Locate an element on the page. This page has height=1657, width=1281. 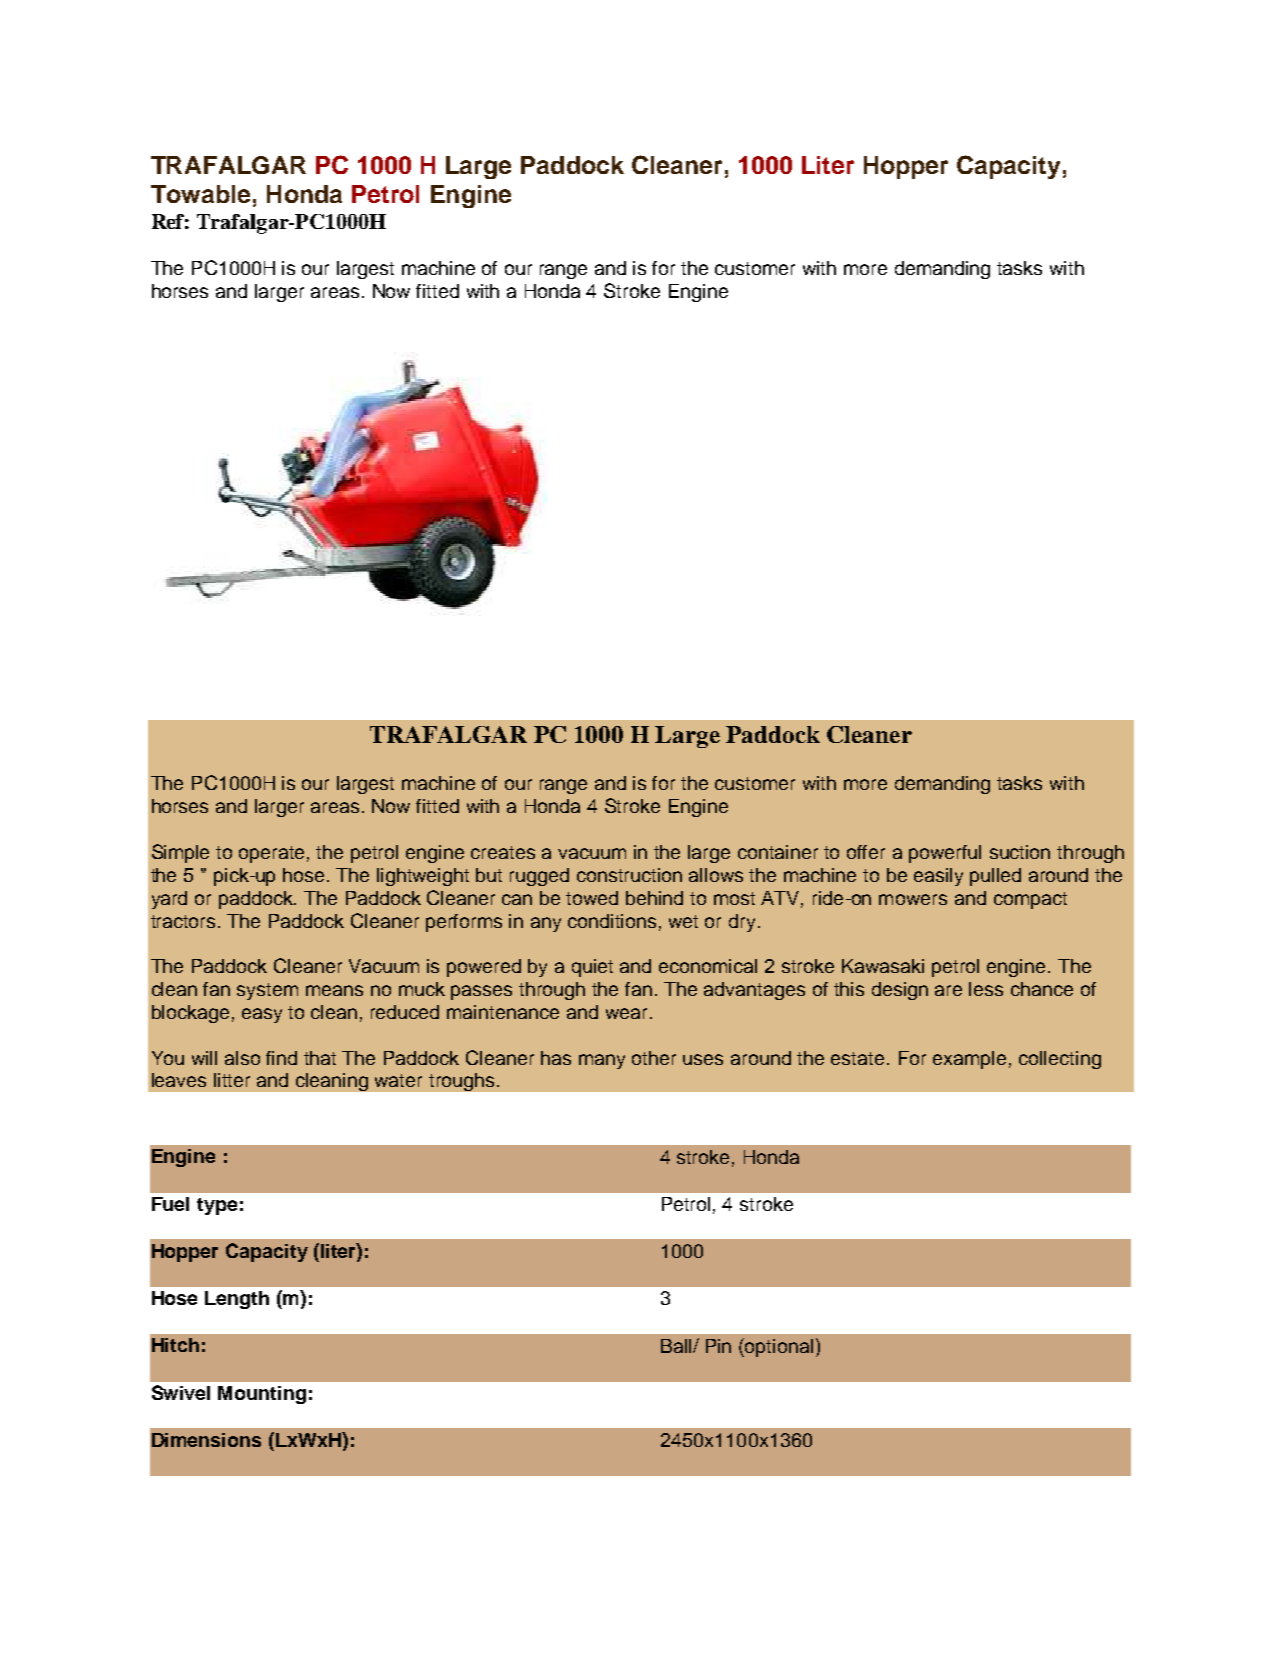
type is located at coordinates (217, 1206).
